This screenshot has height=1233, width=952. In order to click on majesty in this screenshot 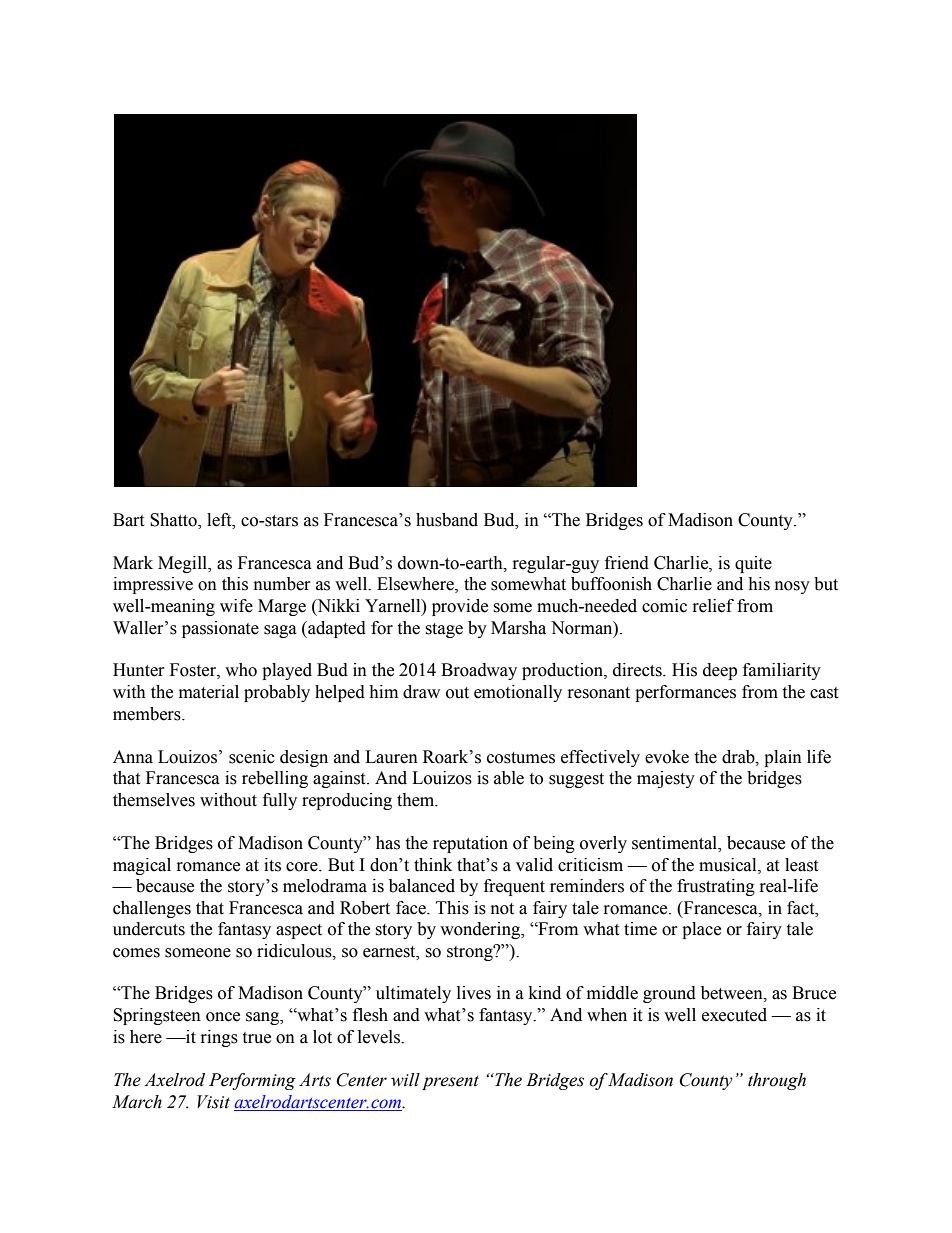, I will do `click(666, 779)`.
